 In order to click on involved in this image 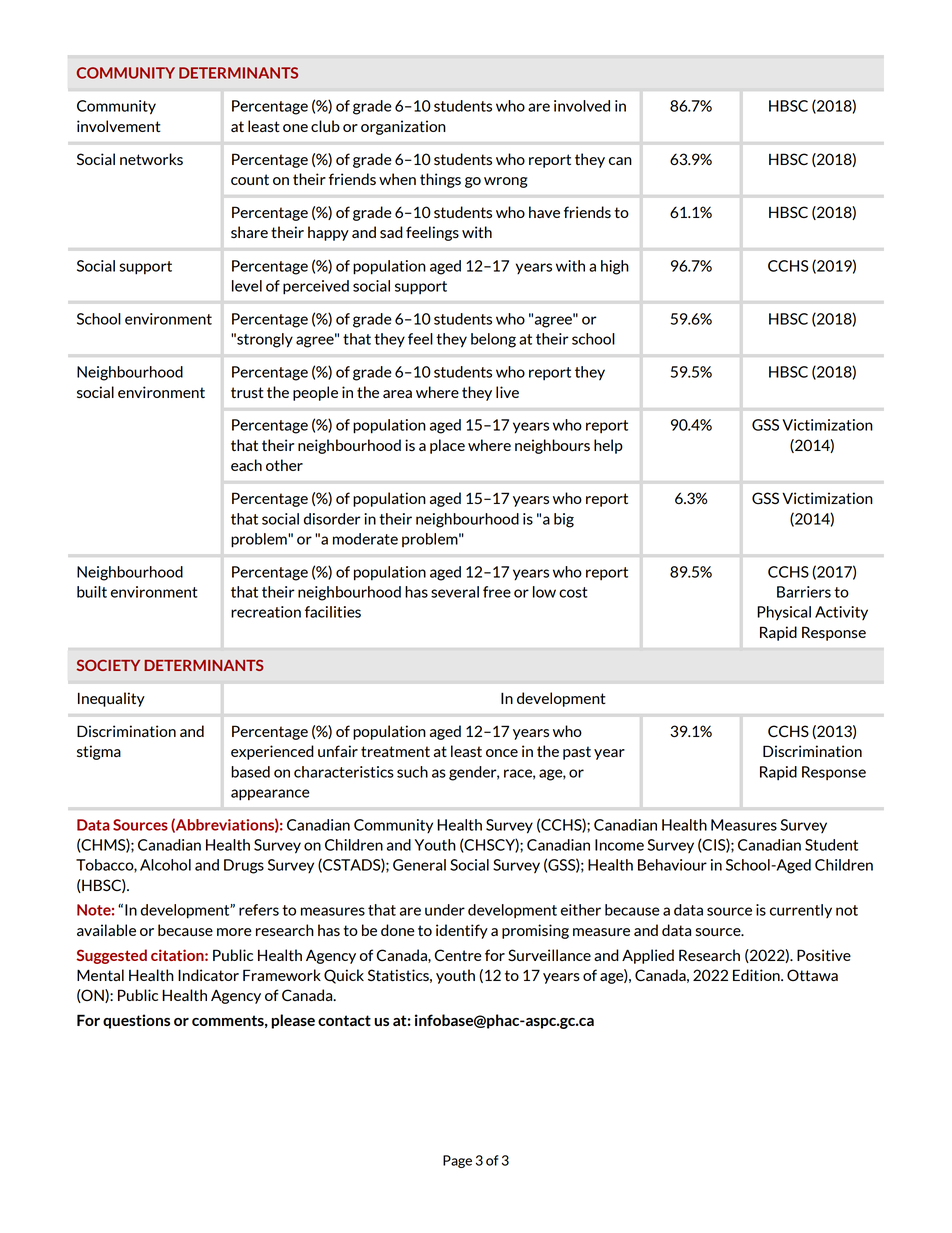, I will do `click(582, 106)`.
